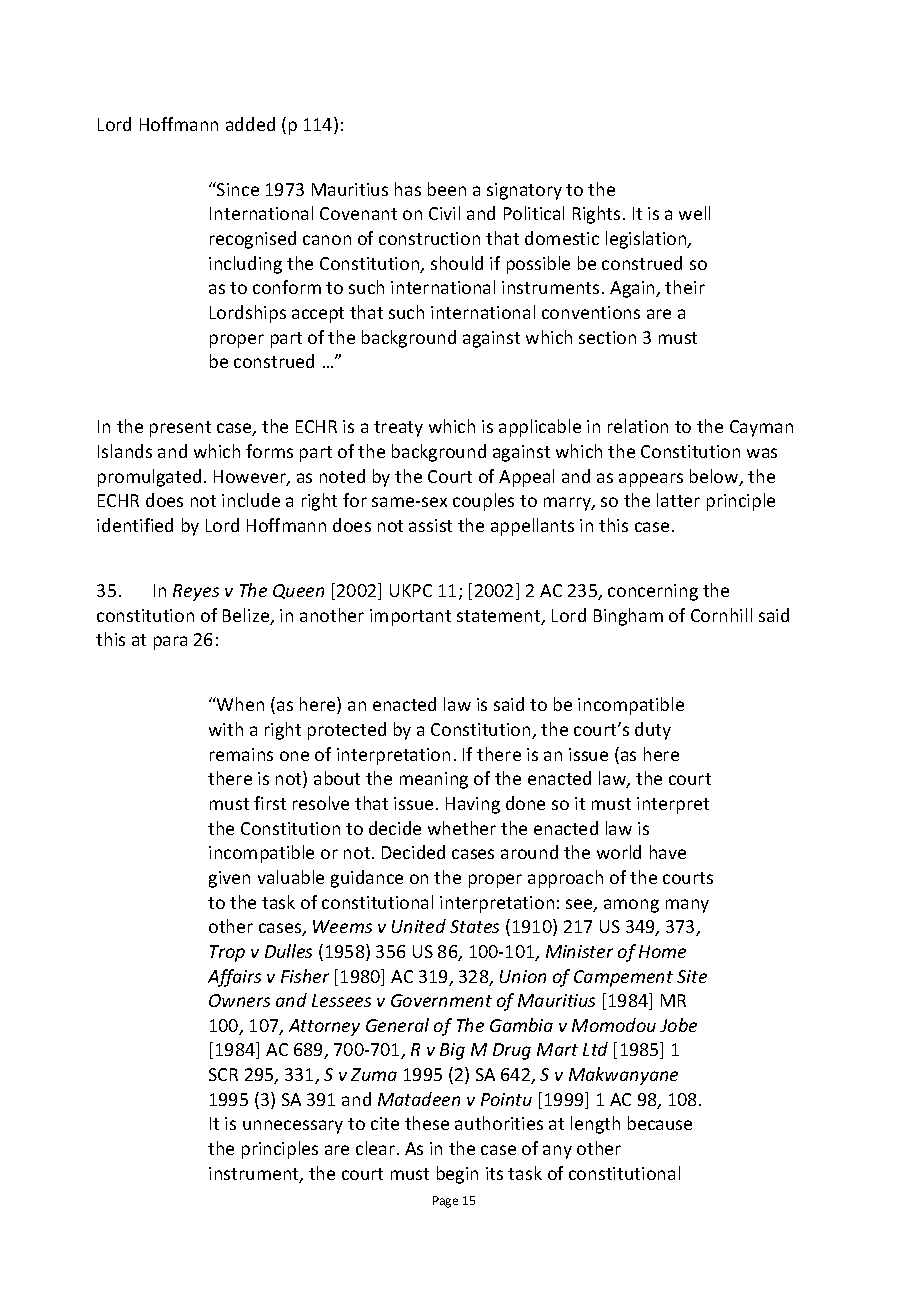 The width and height of the document is (924, 1308). What do you see at coordinates (447, 189) in the document?
I see `been` at bounding box center [447, 189].
